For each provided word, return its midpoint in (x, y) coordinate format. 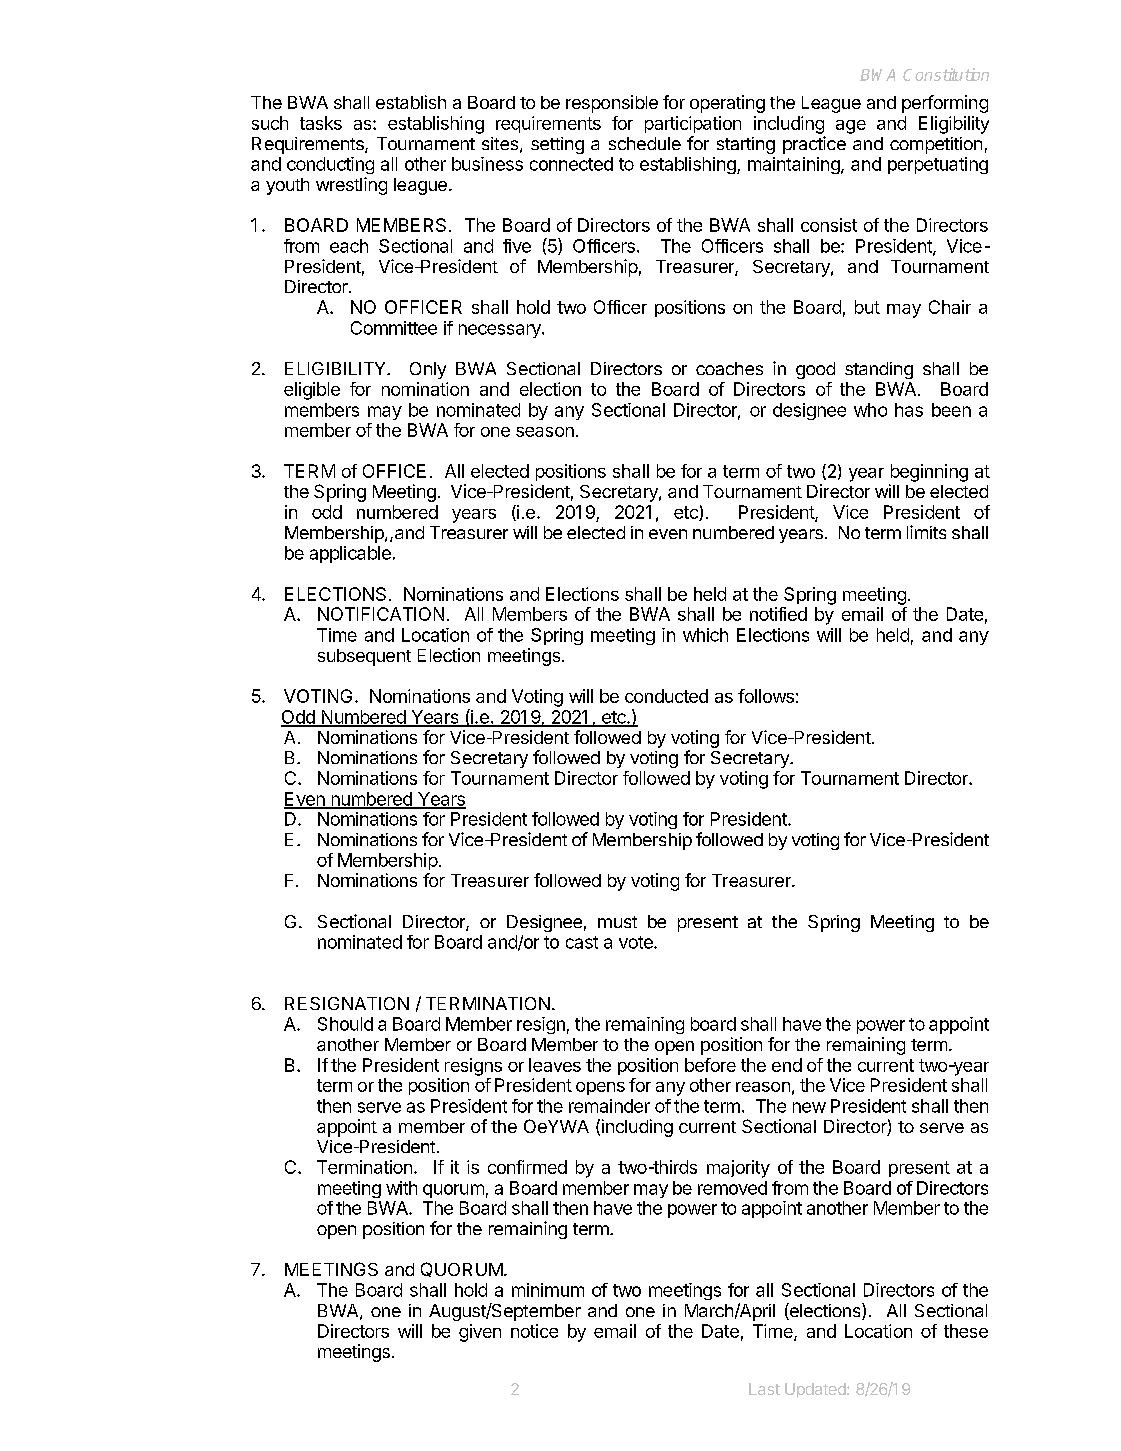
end (787, 1065)
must (617, 922)
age (851, 127)
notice (534, 1331)
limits (926, 532)
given (480, 1333)
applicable (350, 554)
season (545, 432)
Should (345, 1024)
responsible (612, 104)
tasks (321, 123)
